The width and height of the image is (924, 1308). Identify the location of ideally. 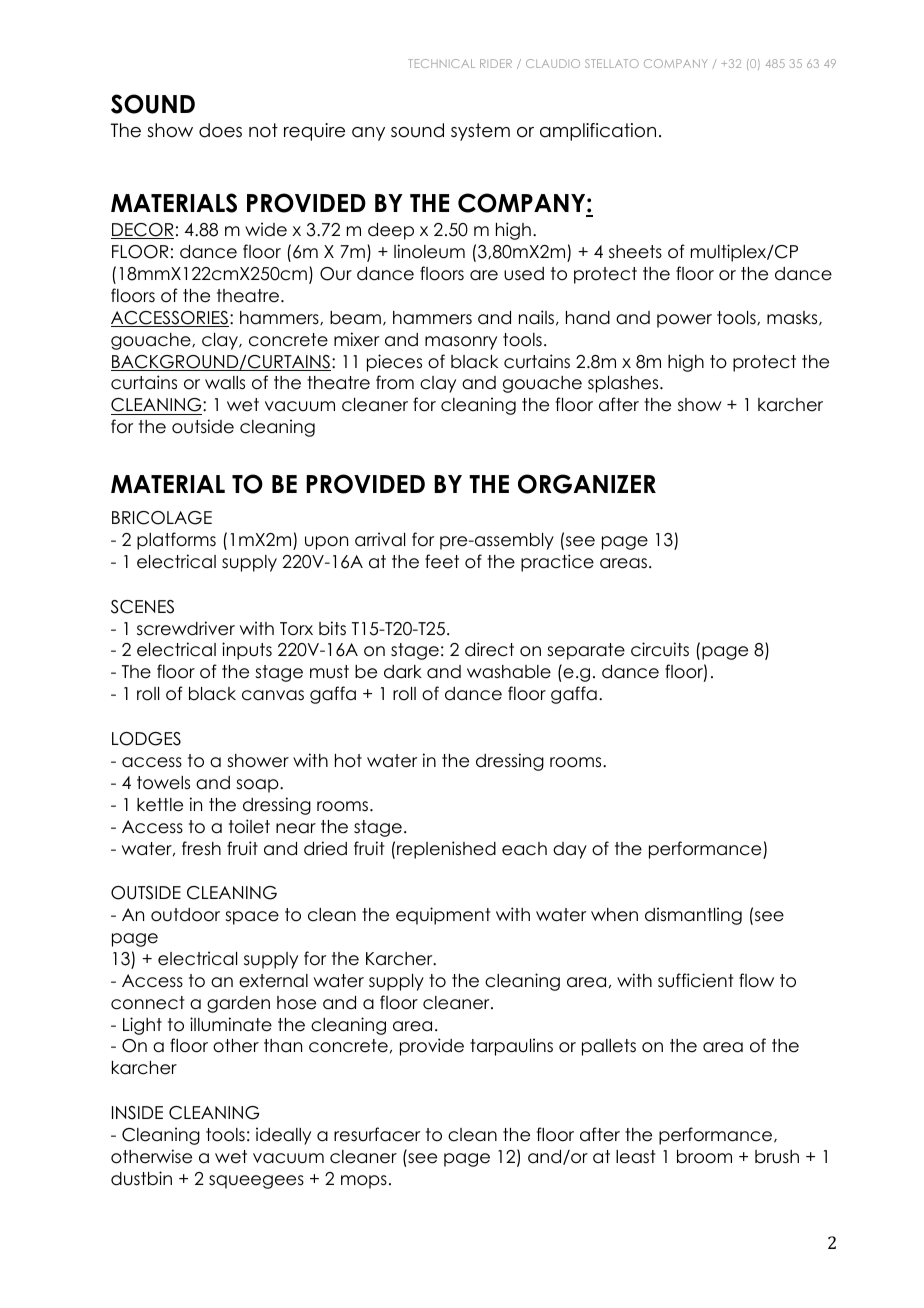
(283, 1136).
